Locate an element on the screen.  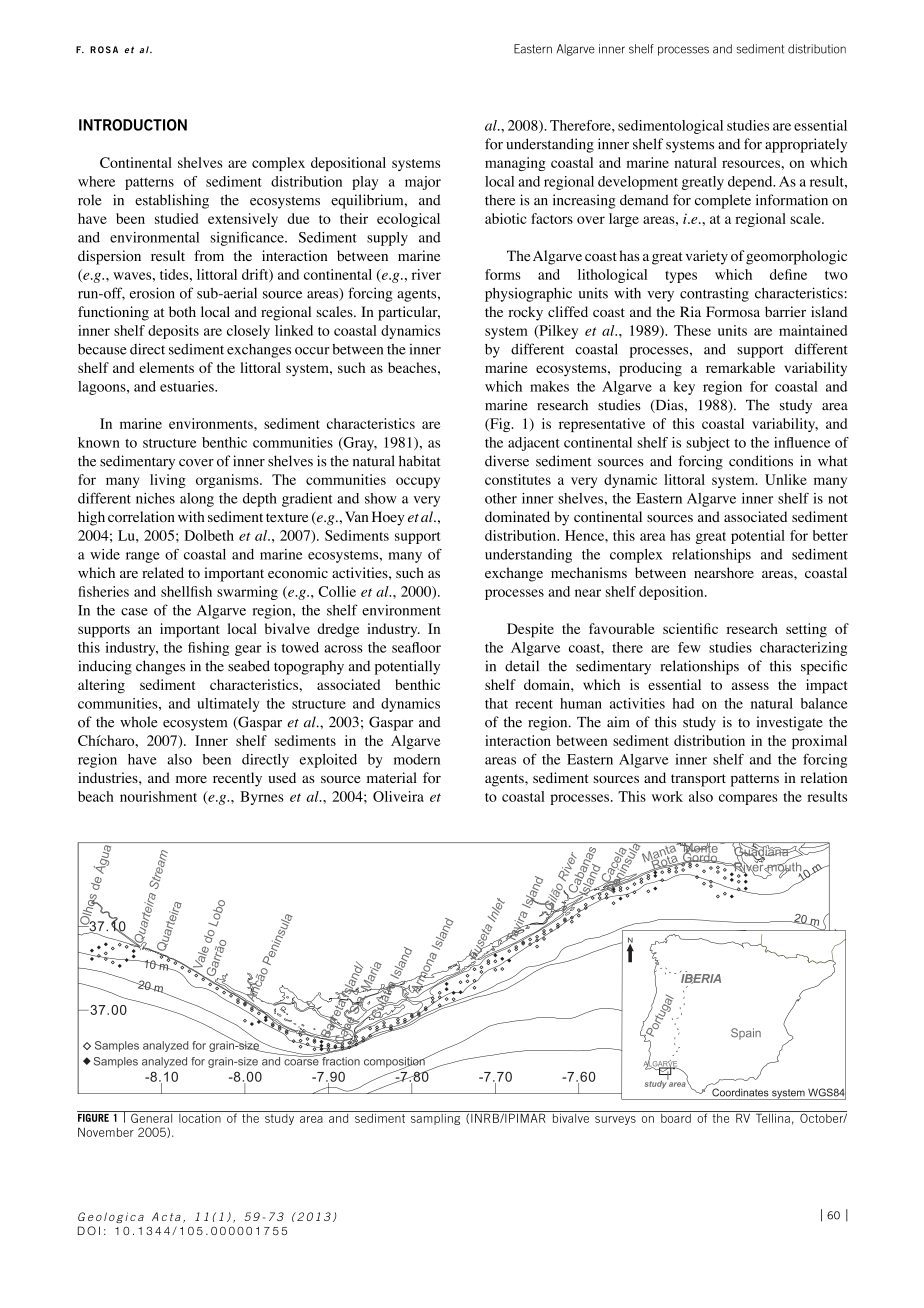
seafloor is located at coordinates (416, 647).
